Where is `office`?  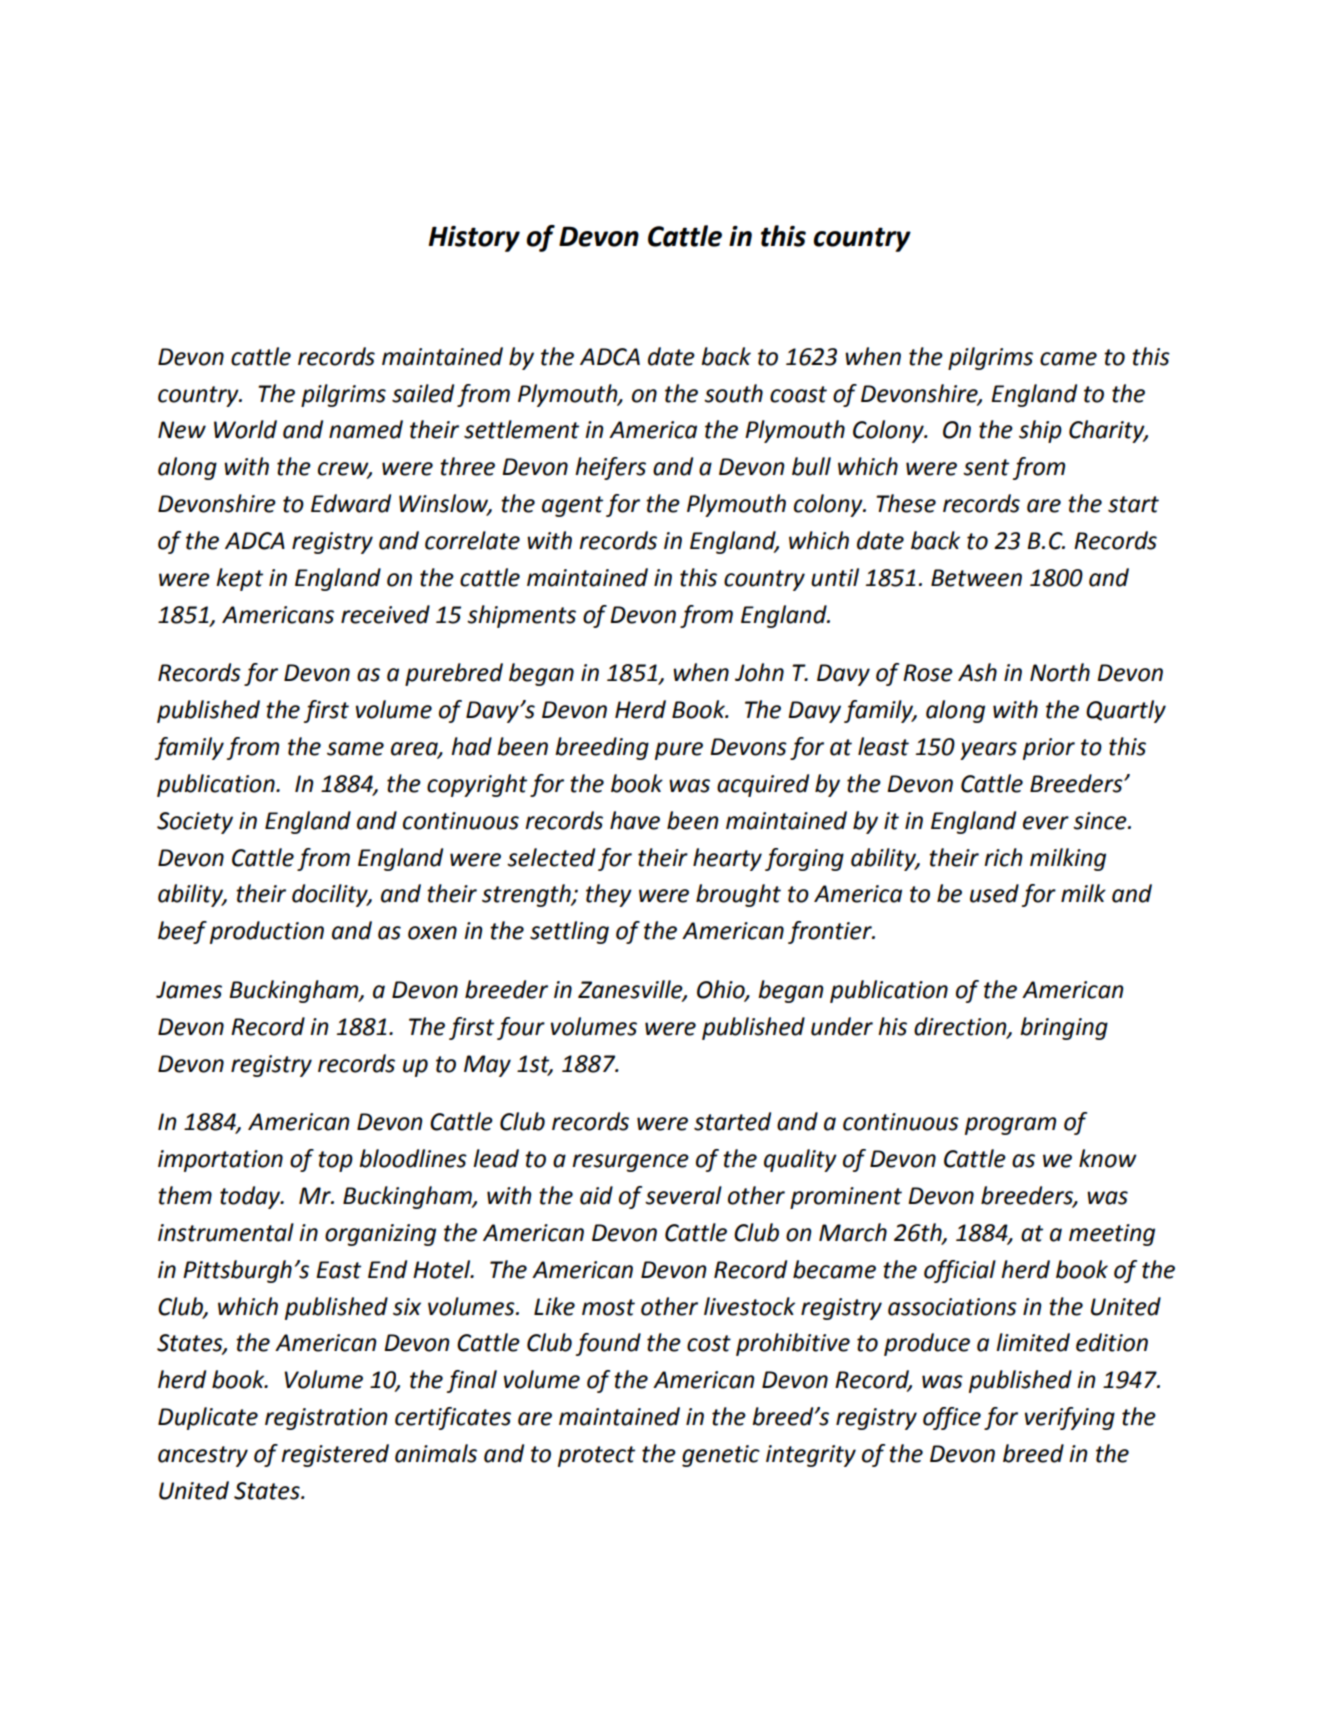 office is located at coordinates (952, 1418).
